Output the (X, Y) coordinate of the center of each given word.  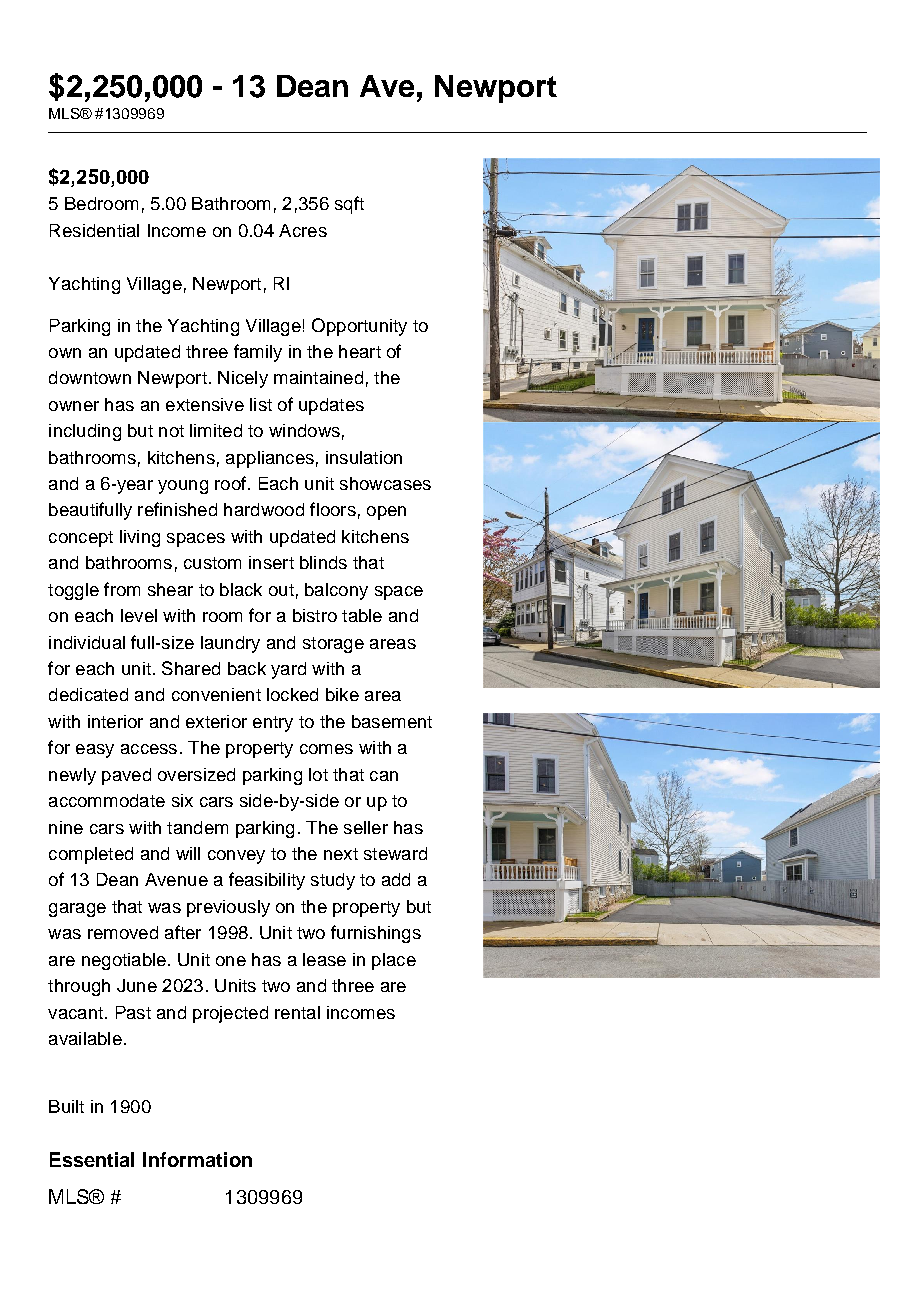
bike (342, 694)
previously (228, 908)
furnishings (376, 934)
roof (230, 483)
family (258, 353)
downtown (90, 377)
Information (197, 1159)
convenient (216, 694)
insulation (364, 457)
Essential (92, 1159)
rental (297, 1012)
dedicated (88, 694)
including (85, 432)
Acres (303, 230)
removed (123, 932)
